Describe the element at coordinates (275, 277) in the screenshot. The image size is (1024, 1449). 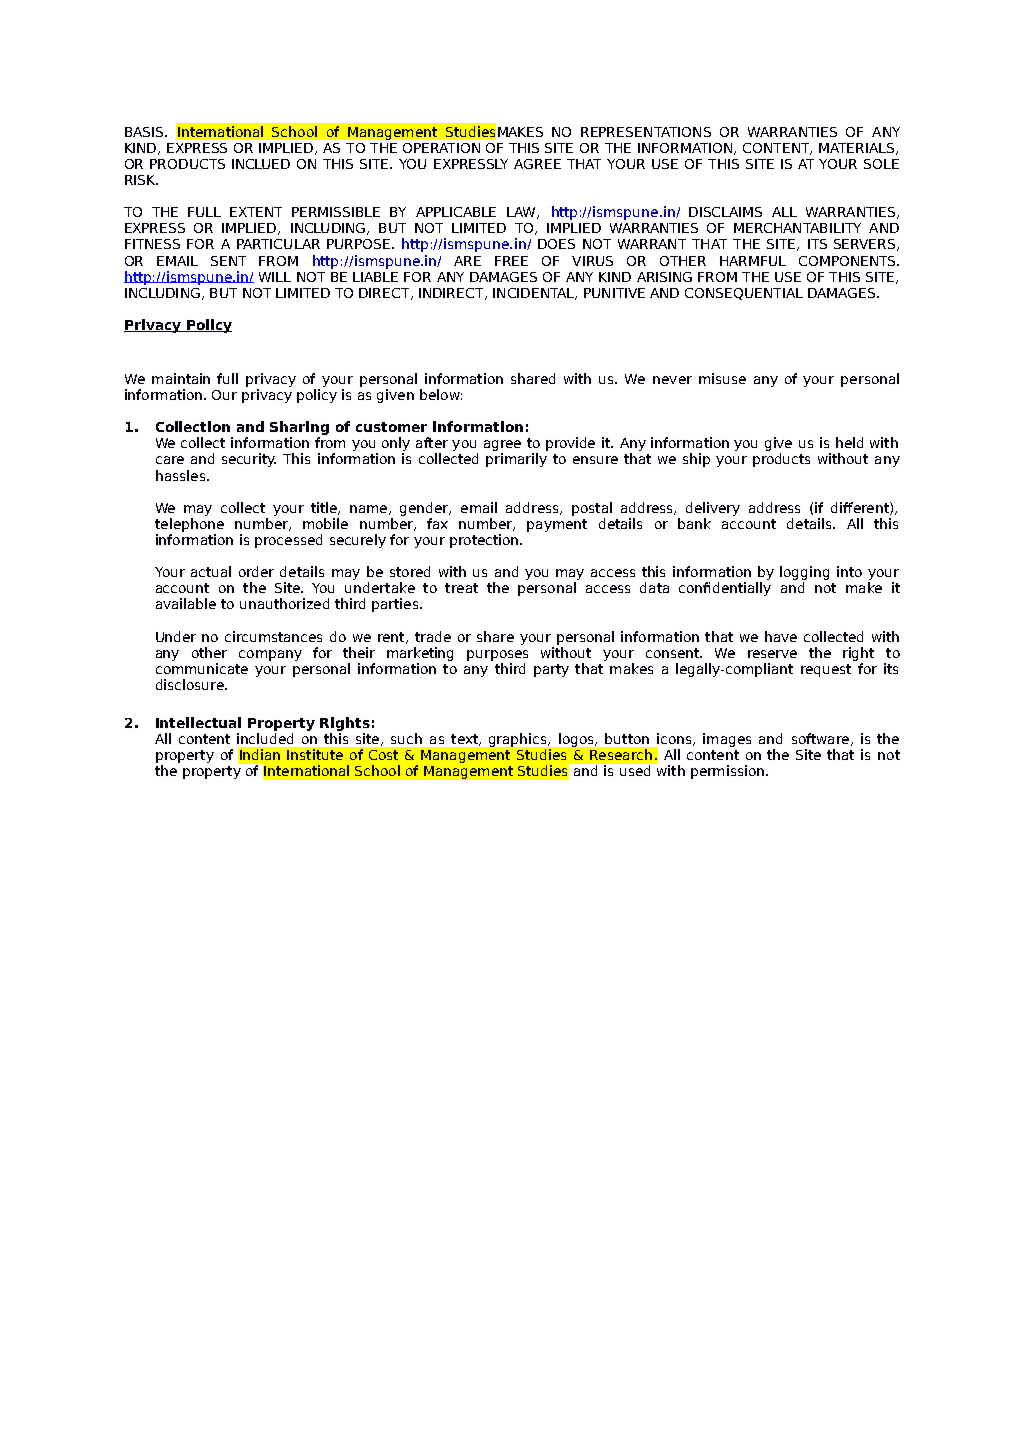
I see `WILL` at that location.
